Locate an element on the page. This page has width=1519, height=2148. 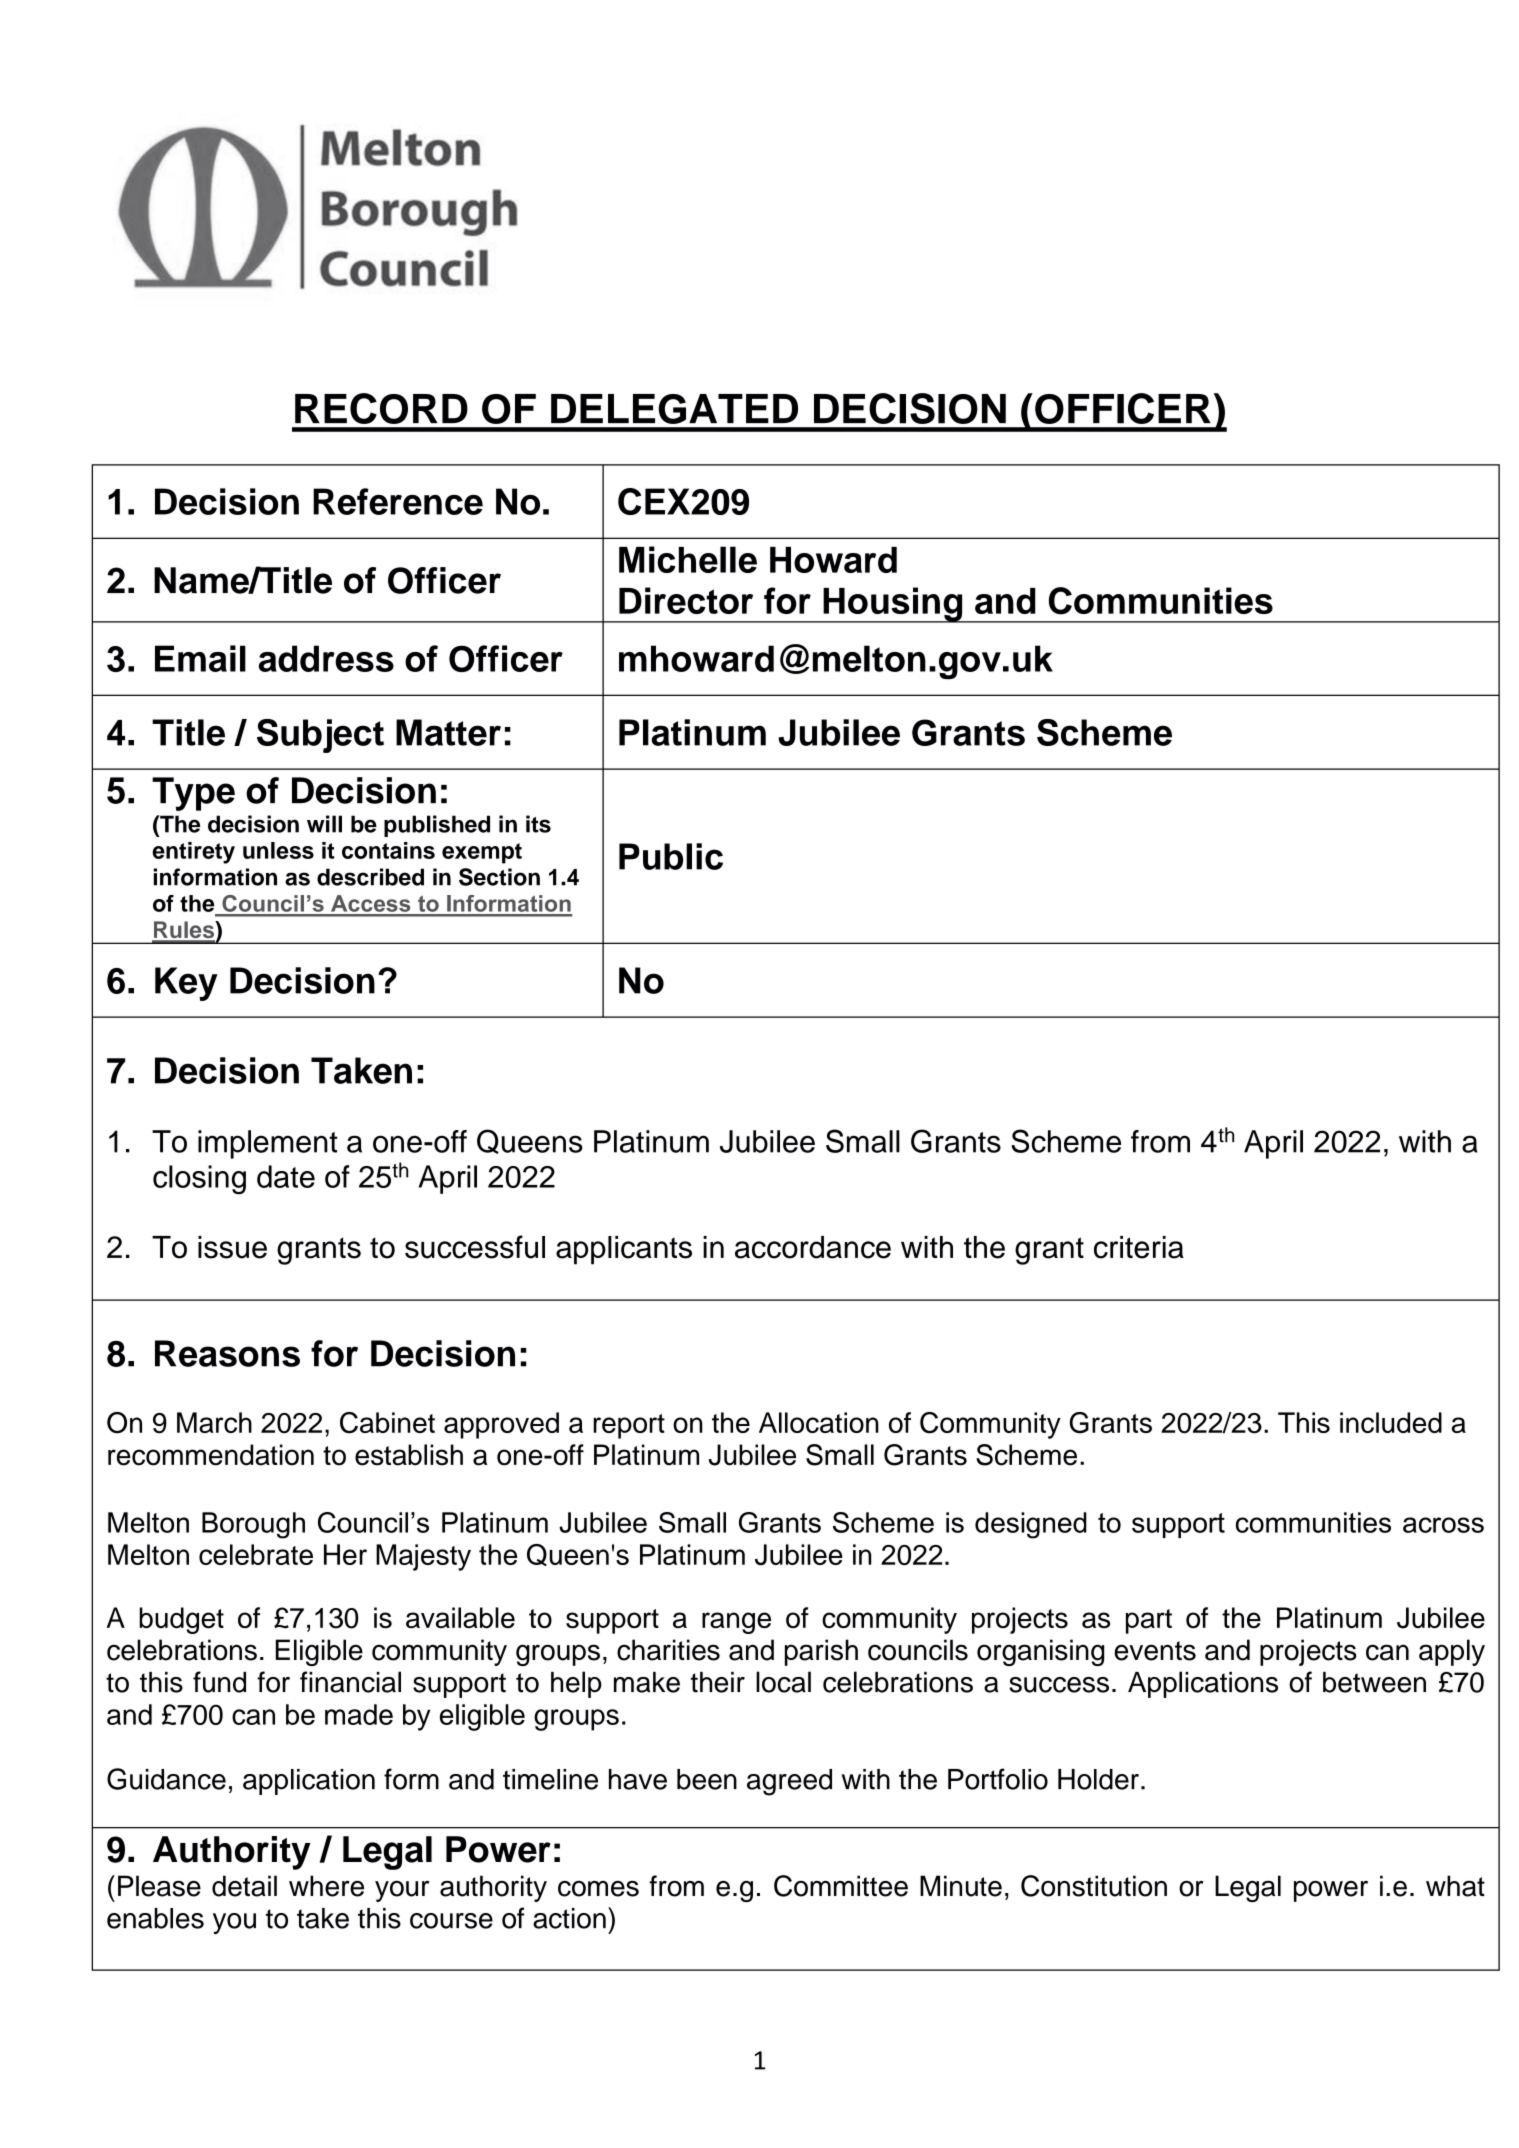
date is located at coordinates (286, 1176).
